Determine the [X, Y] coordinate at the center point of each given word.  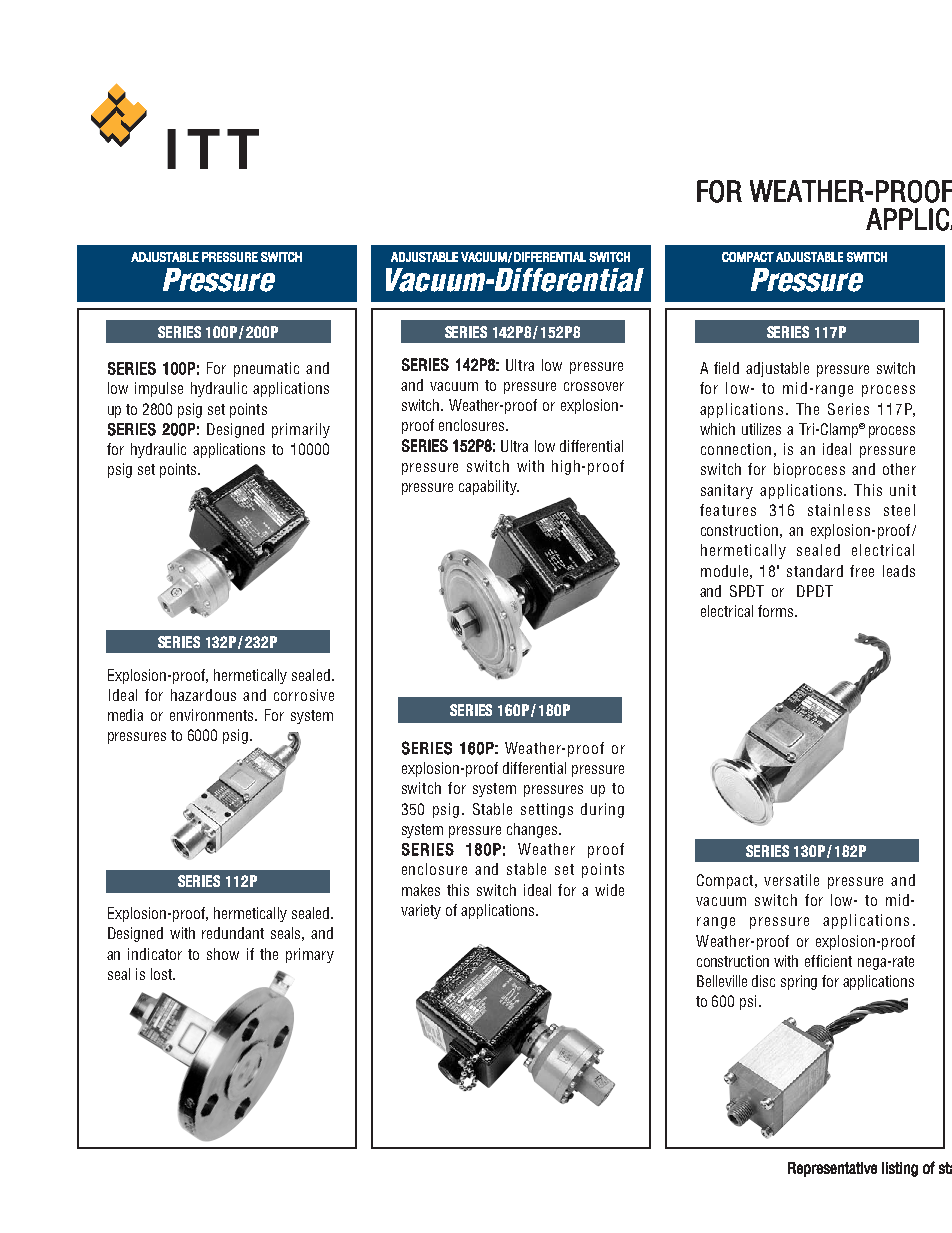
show [223, 954]
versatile [791, 880]
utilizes [761, 429]
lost [162, 974]
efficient [828, 961]
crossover [594, 386]
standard [815, 571]
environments [213, 715]
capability [489, 487]
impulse [159, 389]
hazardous [203, 695]
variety [421, 911]
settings [547, 810]
